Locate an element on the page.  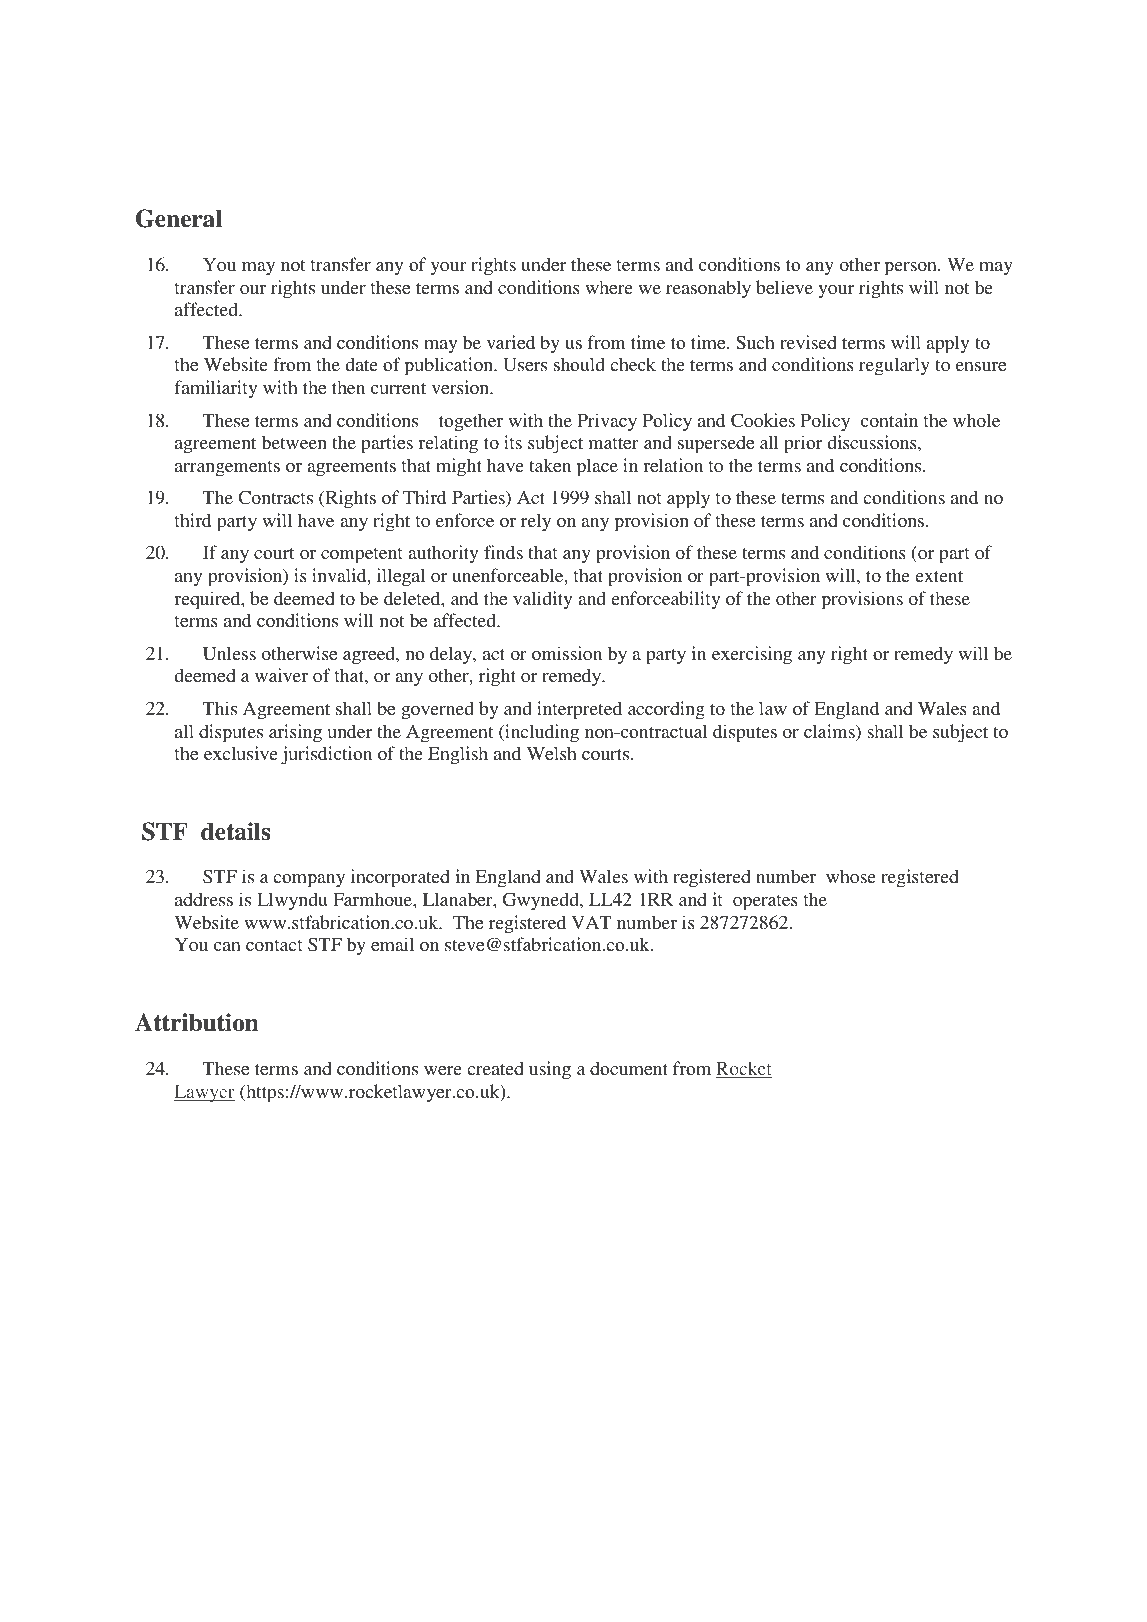
Attribution is located at coordinates (197, 1022).
